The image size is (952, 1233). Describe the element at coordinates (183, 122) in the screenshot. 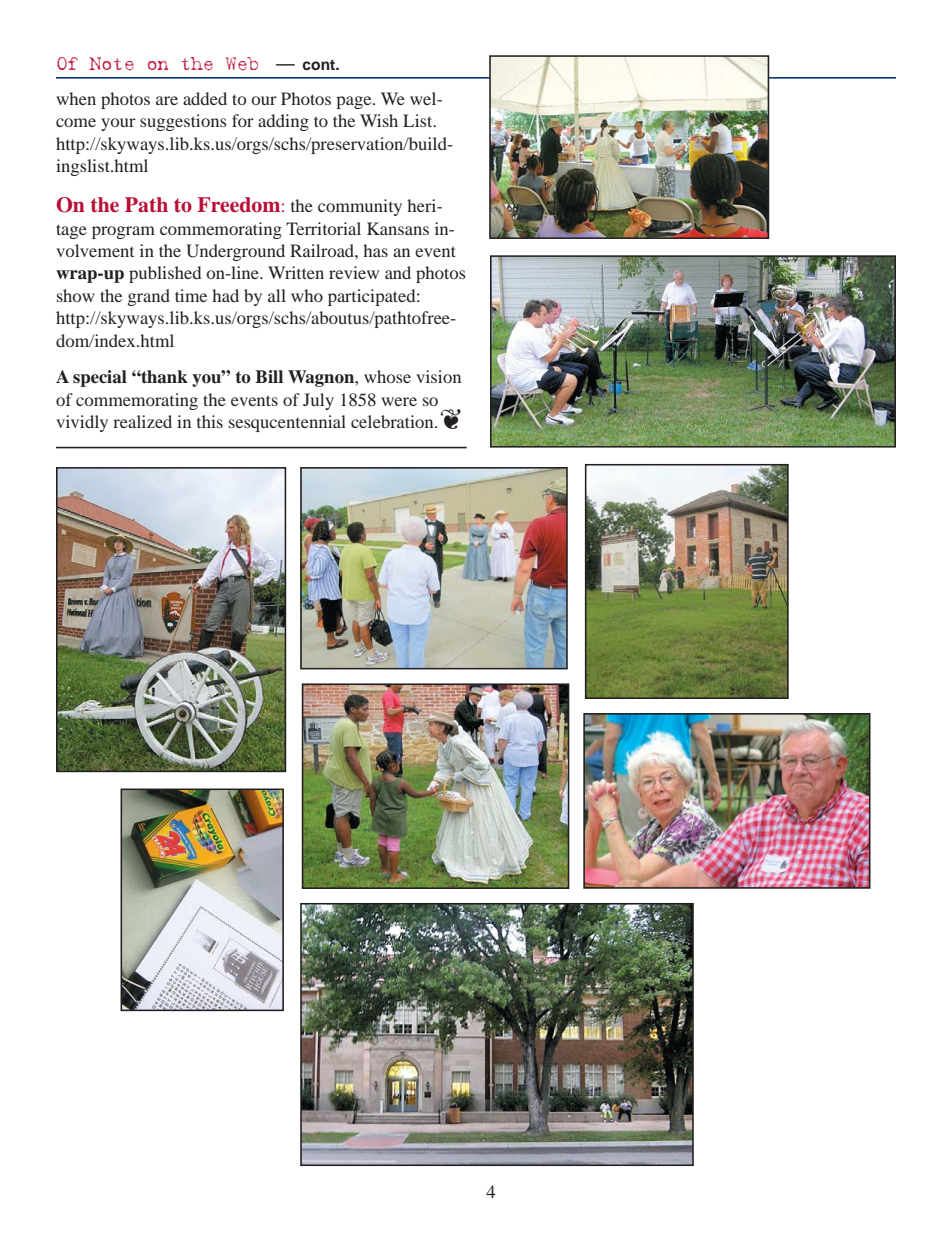

I see `suggestions` at that location.
